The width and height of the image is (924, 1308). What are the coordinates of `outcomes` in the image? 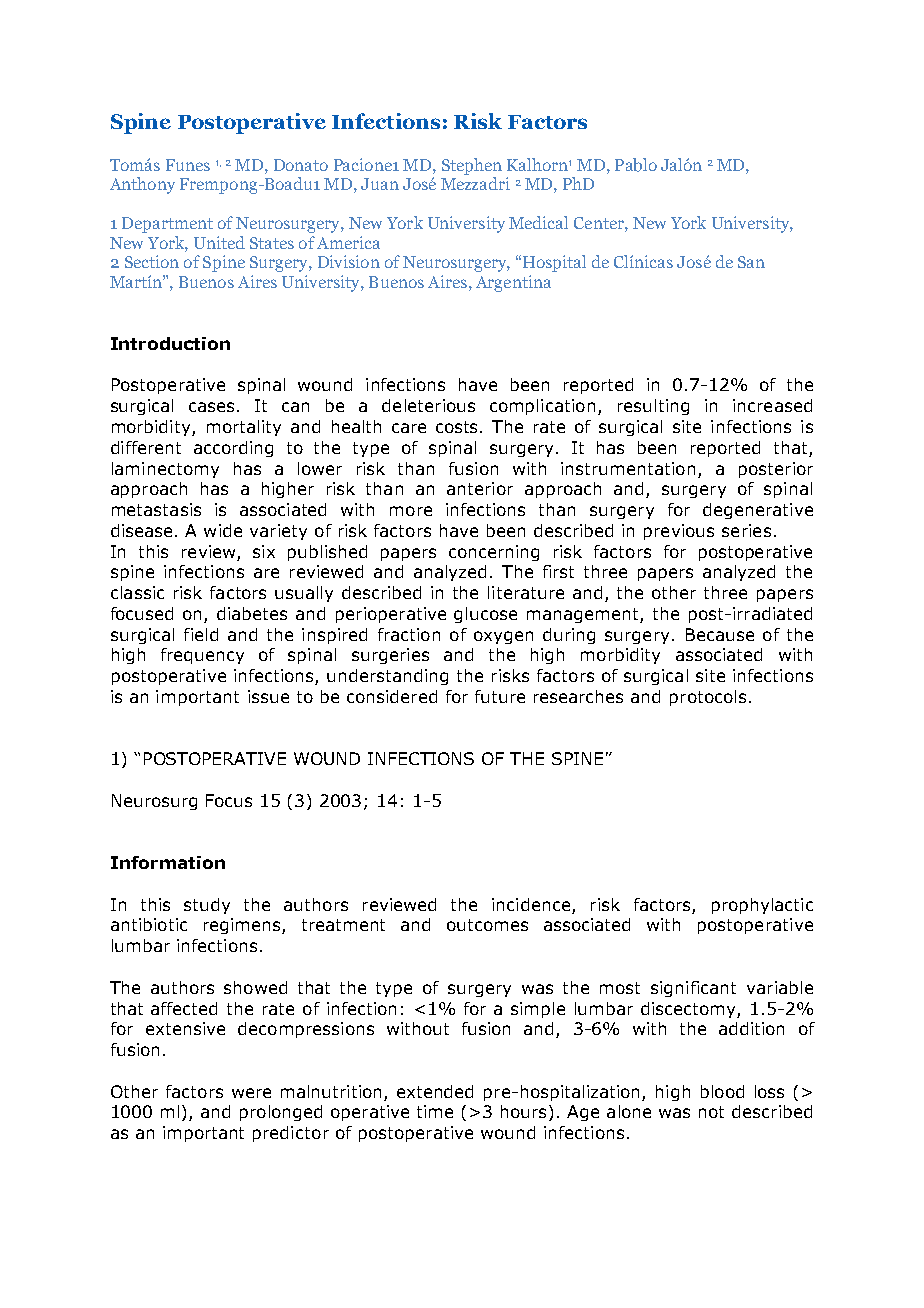 It's located at (487, 925).
